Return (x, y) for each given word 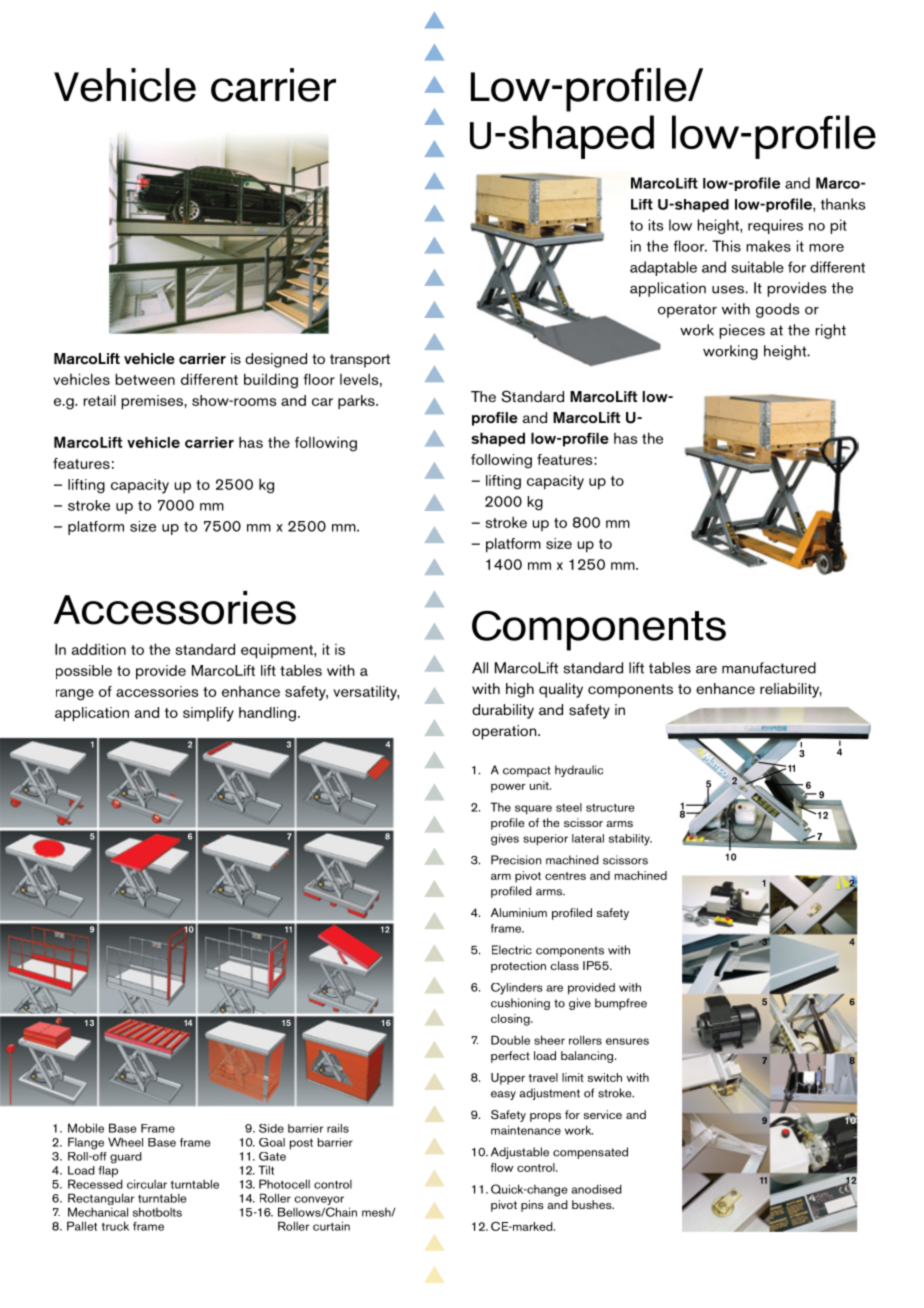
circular (147, 1184)
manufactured (769, 668)
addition (99, 649)
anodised (597, 1189)
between (145, 379)
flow (502, 1167)
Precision (516, 860)
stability (630, 840)
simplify (208, 714)
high (520, 690)
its (656, 225)
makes (768, 246)
